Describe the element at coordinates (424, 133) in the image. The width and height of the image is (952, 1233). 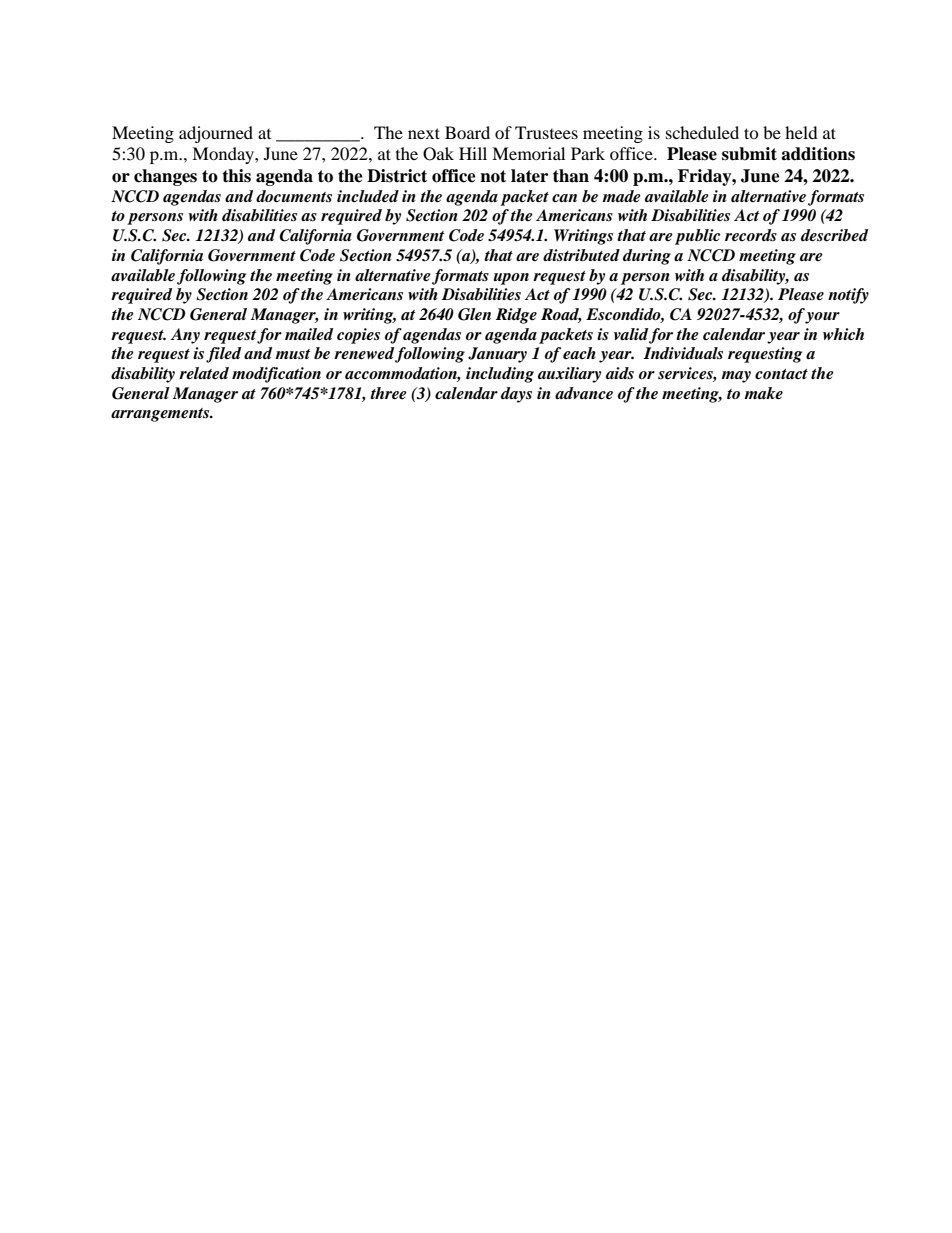
I see `next` at that location.
